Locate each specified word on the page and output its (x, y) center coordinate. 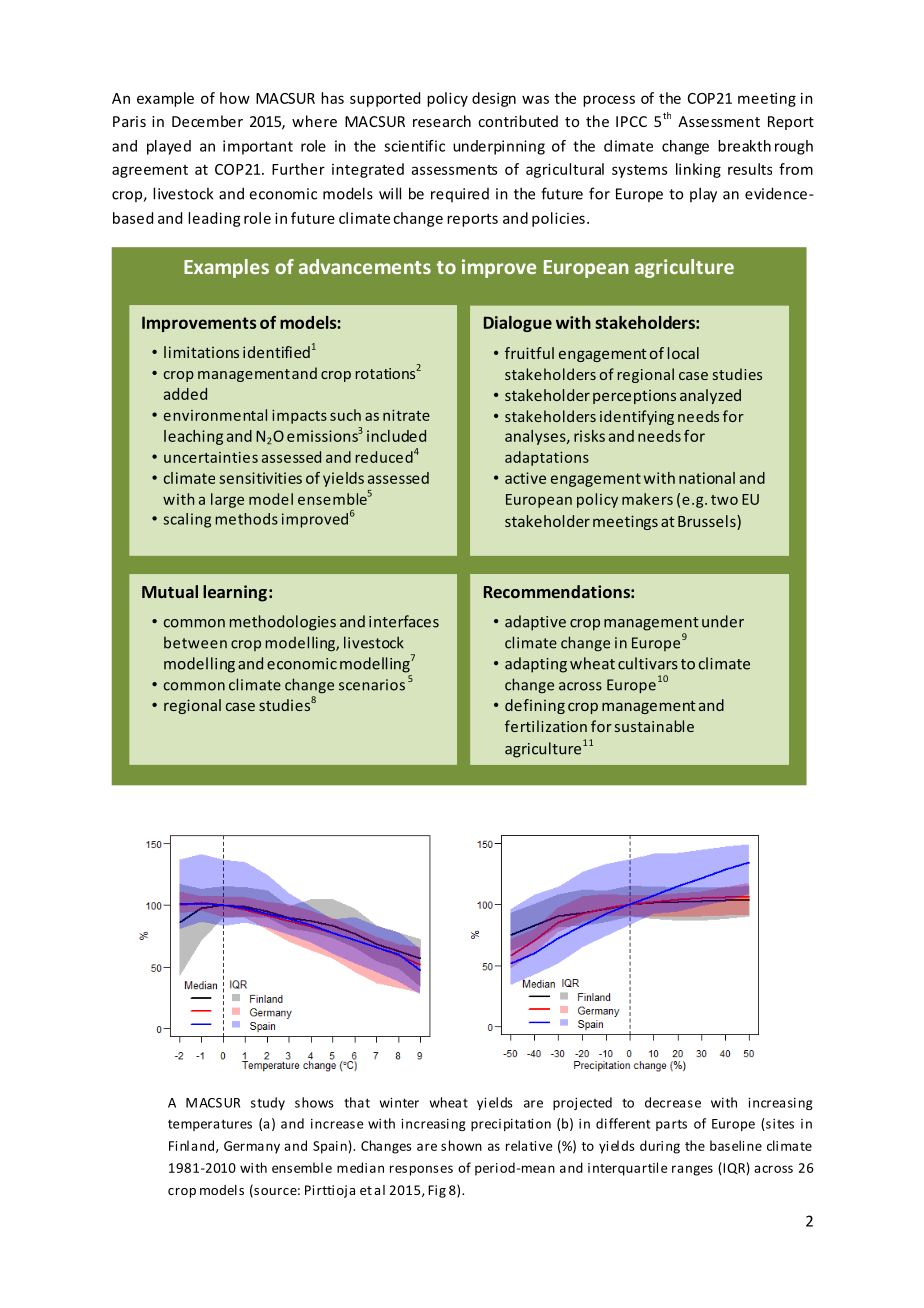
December (207, 121)
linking (698, 170)
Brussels (708, 522)
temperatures (210, 1125)
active (525, 478)
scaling (187, 520)
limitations (201, 352)
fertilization (546, 726)
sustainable (654, 726)
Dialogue (518, 324)
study (268, 1103)
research (442, 121)
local (683, 353)
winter (399, 1103)
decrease (673, 1102)
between (195, 643)
